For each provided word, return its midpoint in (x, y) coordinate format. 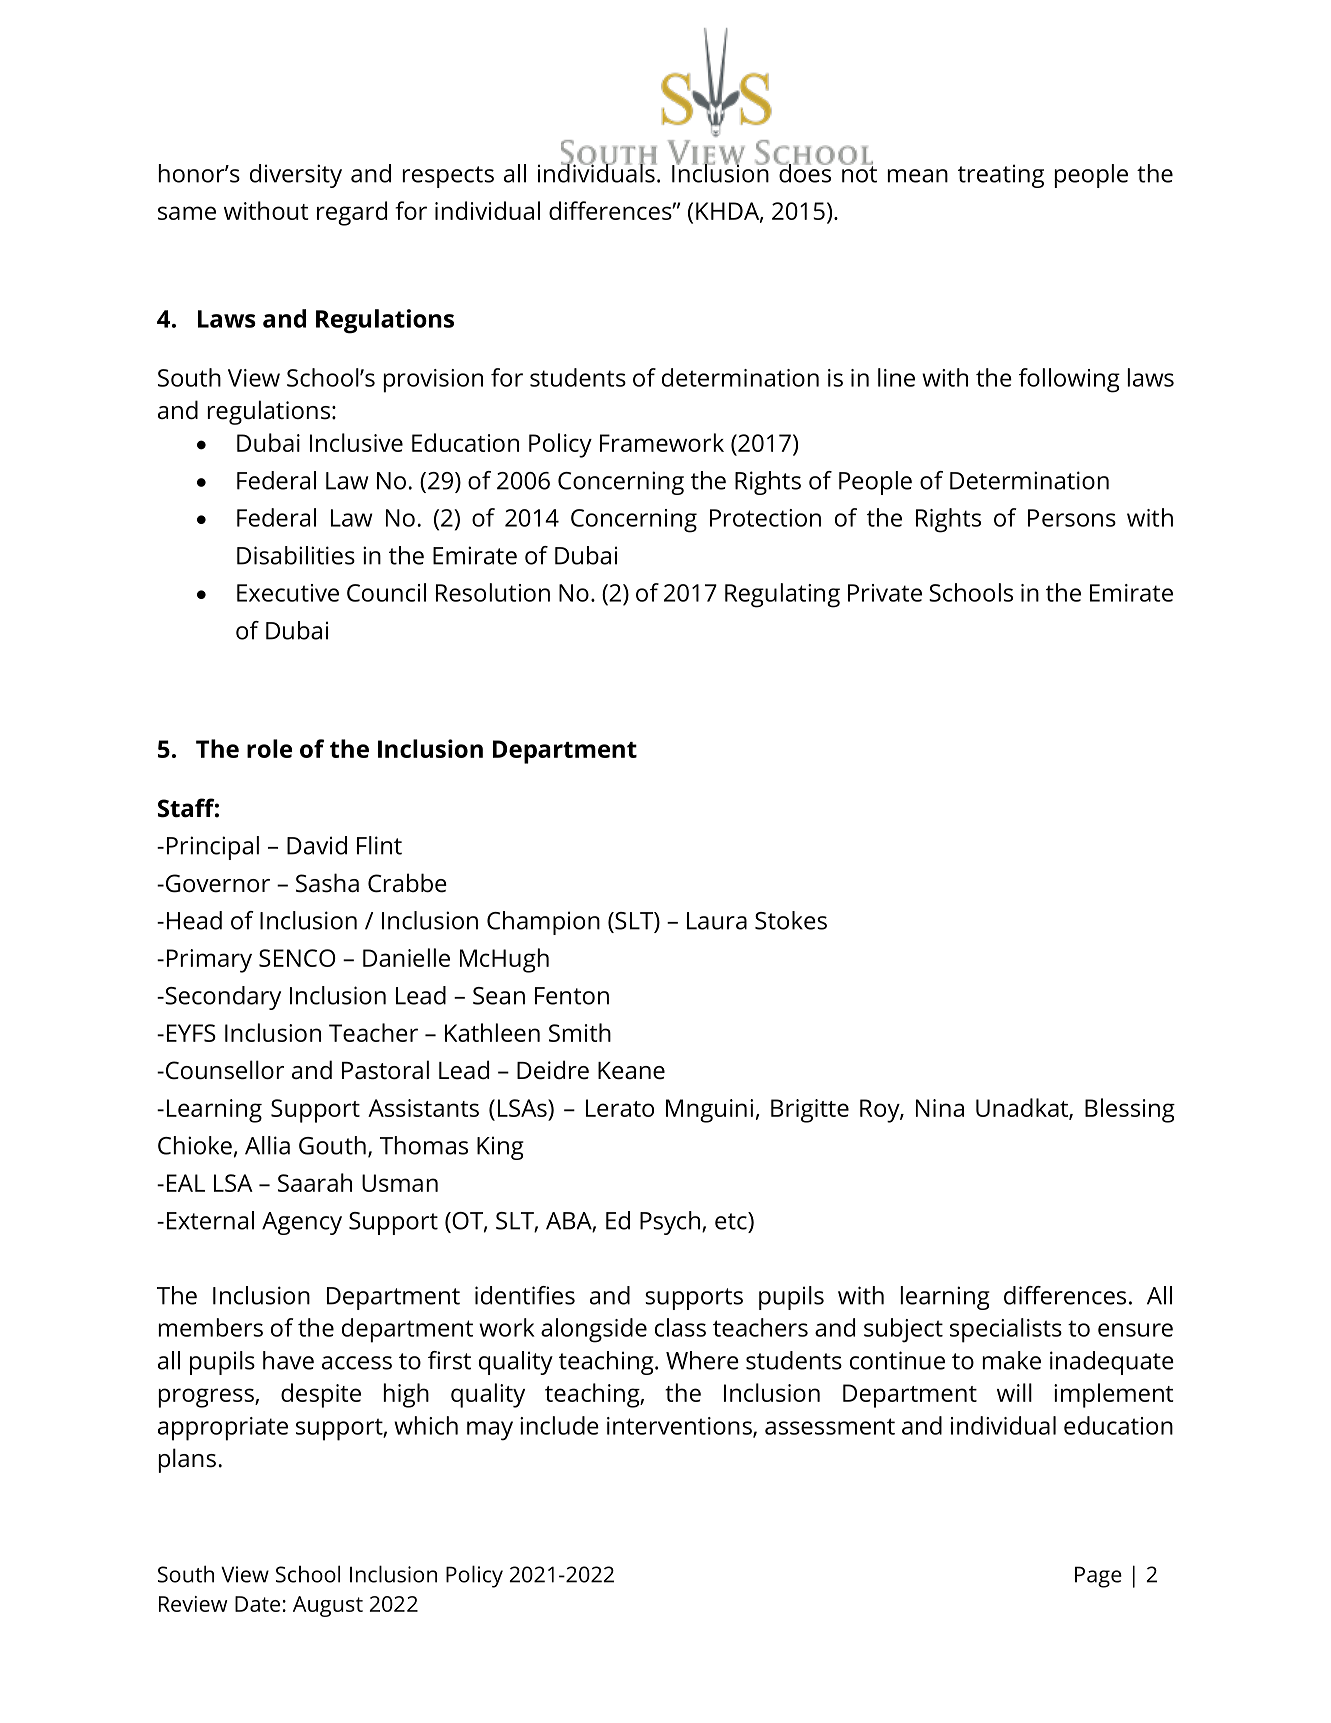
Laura (717, 921)
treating (1001, 176)
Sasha (327, 883)
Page (1098, 1577)
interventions (680, 1427)
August (328, 1606)
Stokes (791, 920)
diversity (296, 176)
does (804, 172)
